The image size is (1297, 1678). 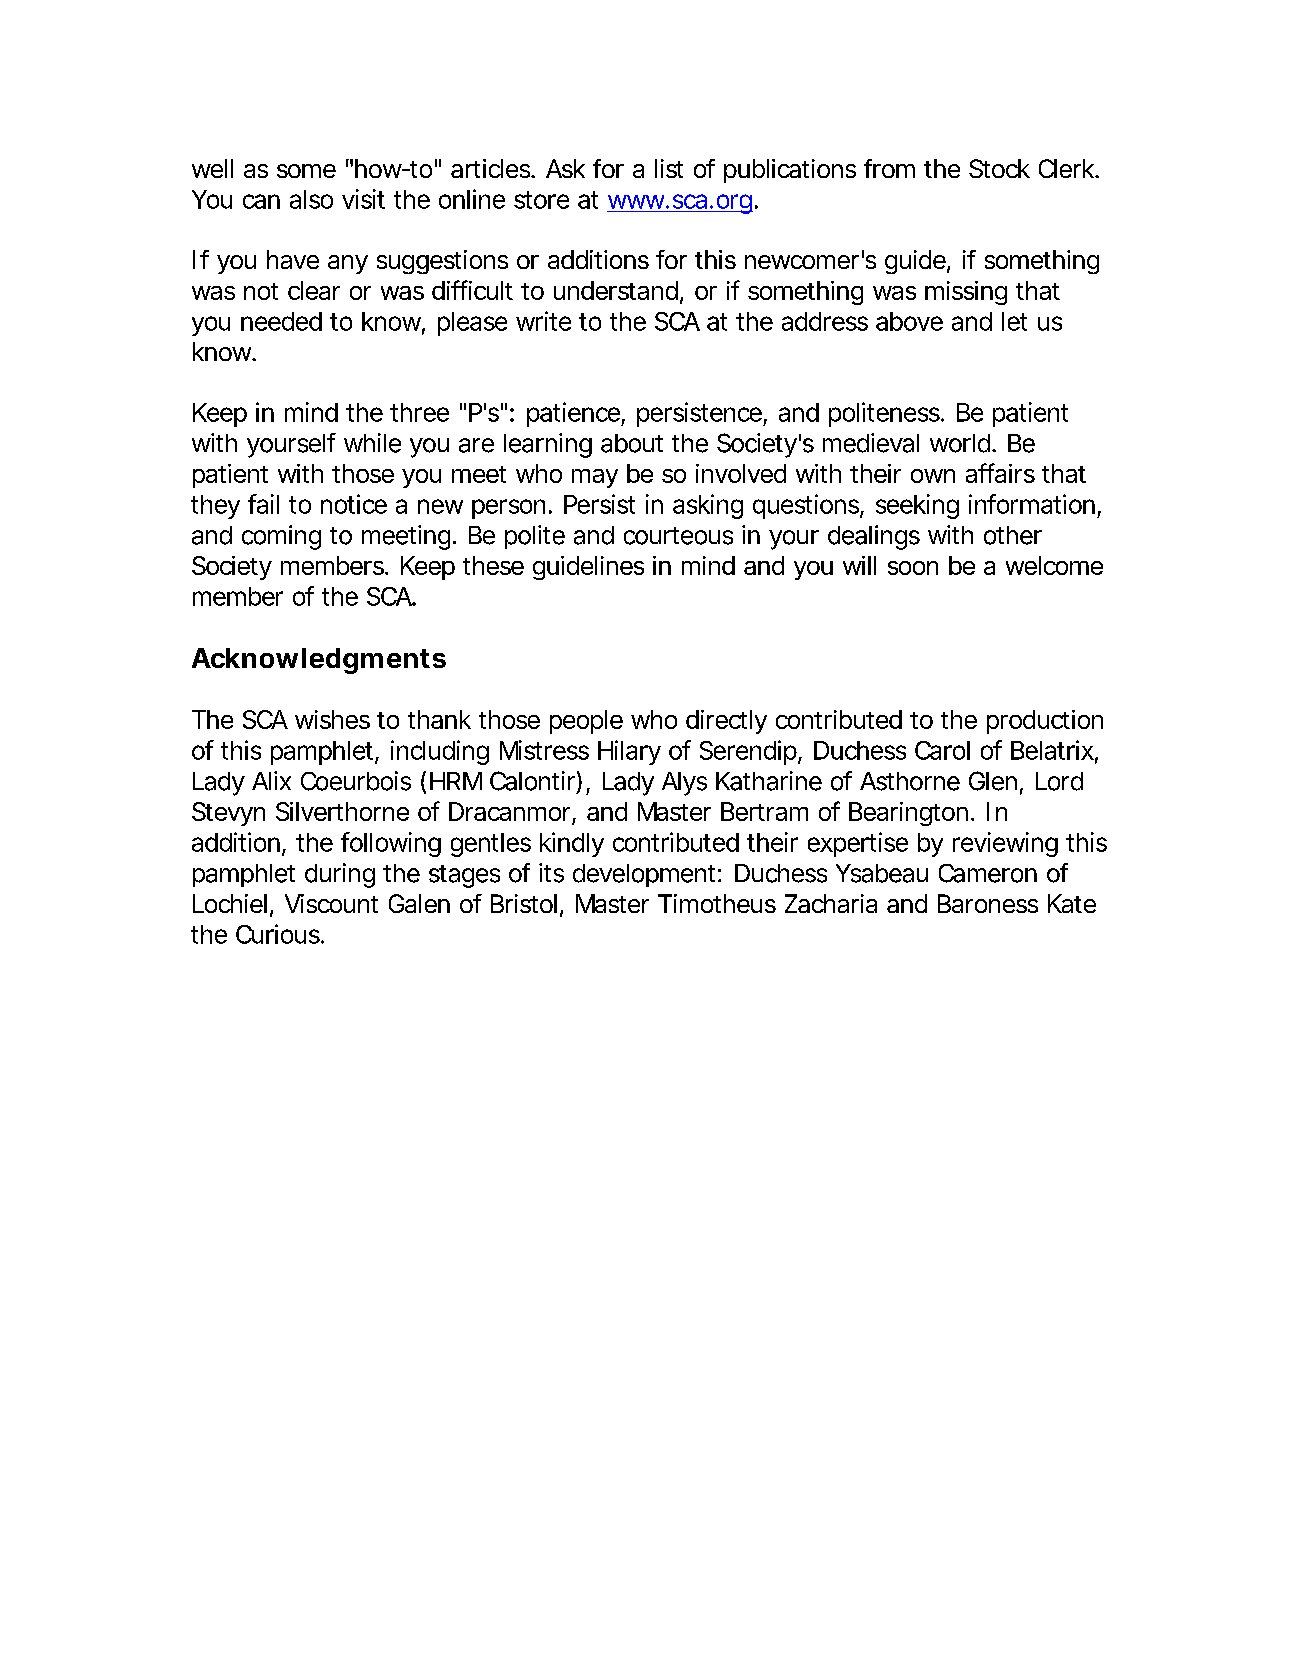 I want to click on Viscount, so click(x=331, y=903).
